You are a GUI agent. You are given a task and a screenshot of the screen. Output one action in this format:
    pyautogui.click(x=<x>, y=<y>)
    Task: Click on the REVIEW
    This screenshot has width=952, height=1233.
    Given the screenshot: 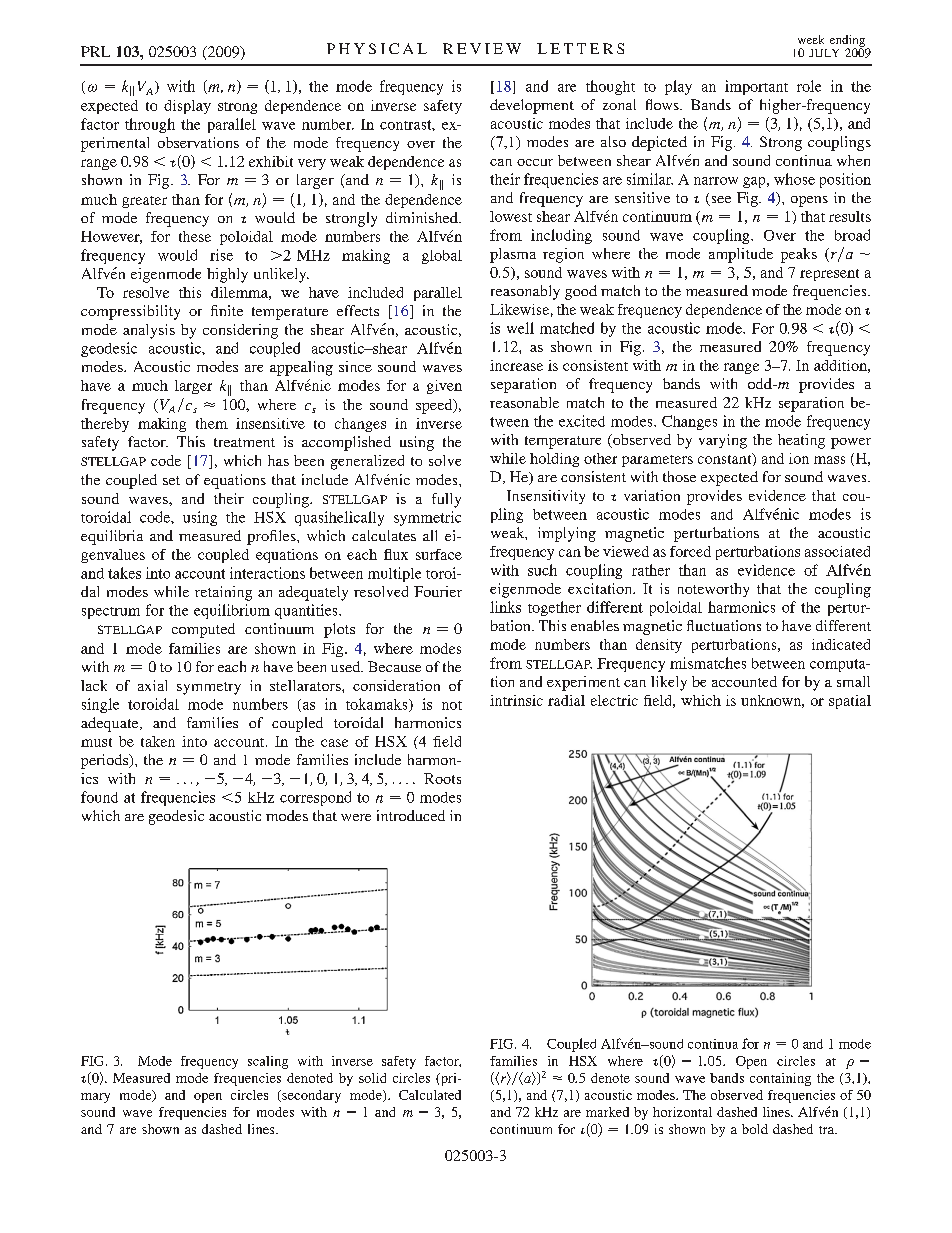 What is the action you would take?
    pyautogui.click(x=482, y=48)
